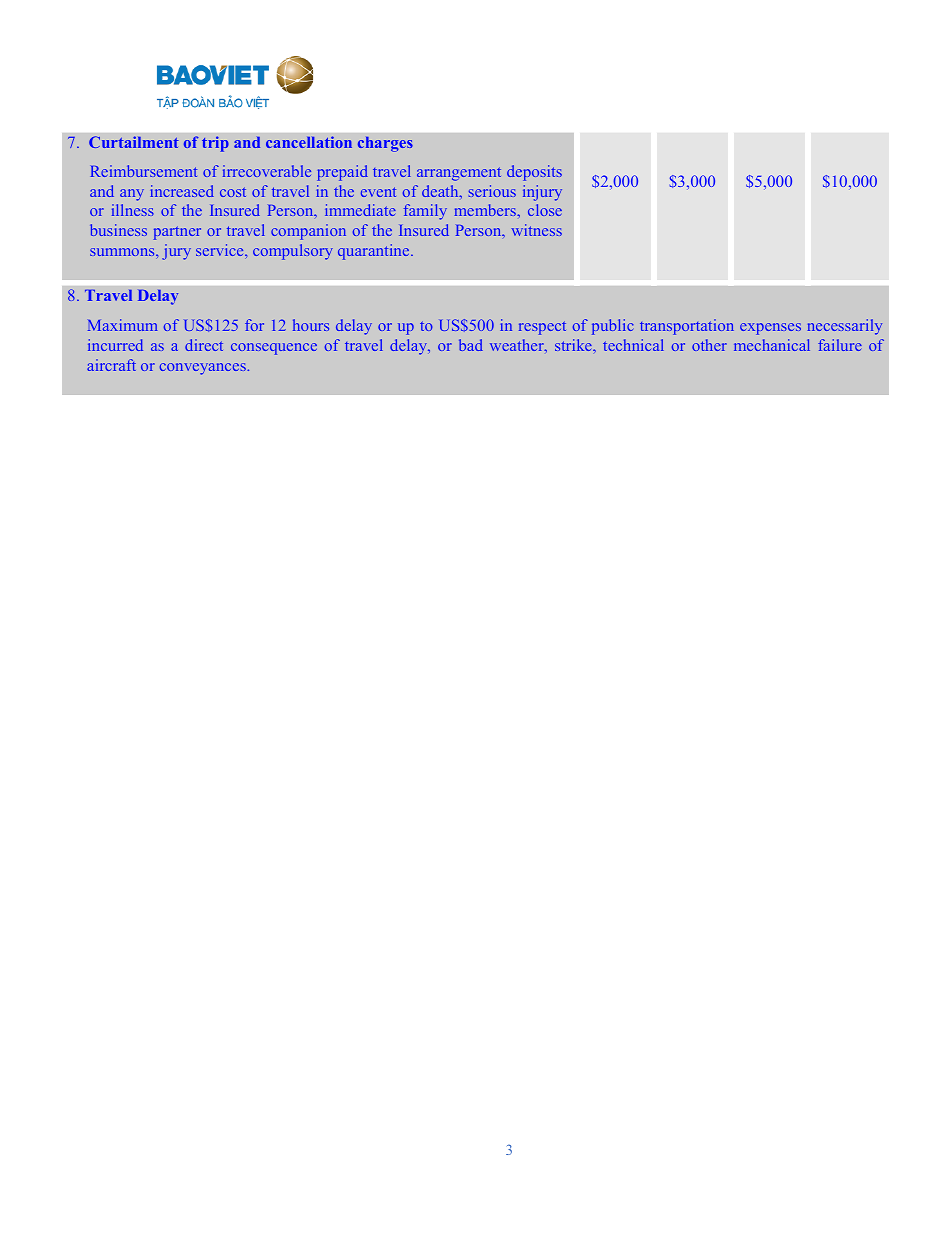 Image resolution: width=952 pixels, height=1233 pixels. Describe the element at coordinates (375, 252) in the image. I see `quarantine` at that location.
